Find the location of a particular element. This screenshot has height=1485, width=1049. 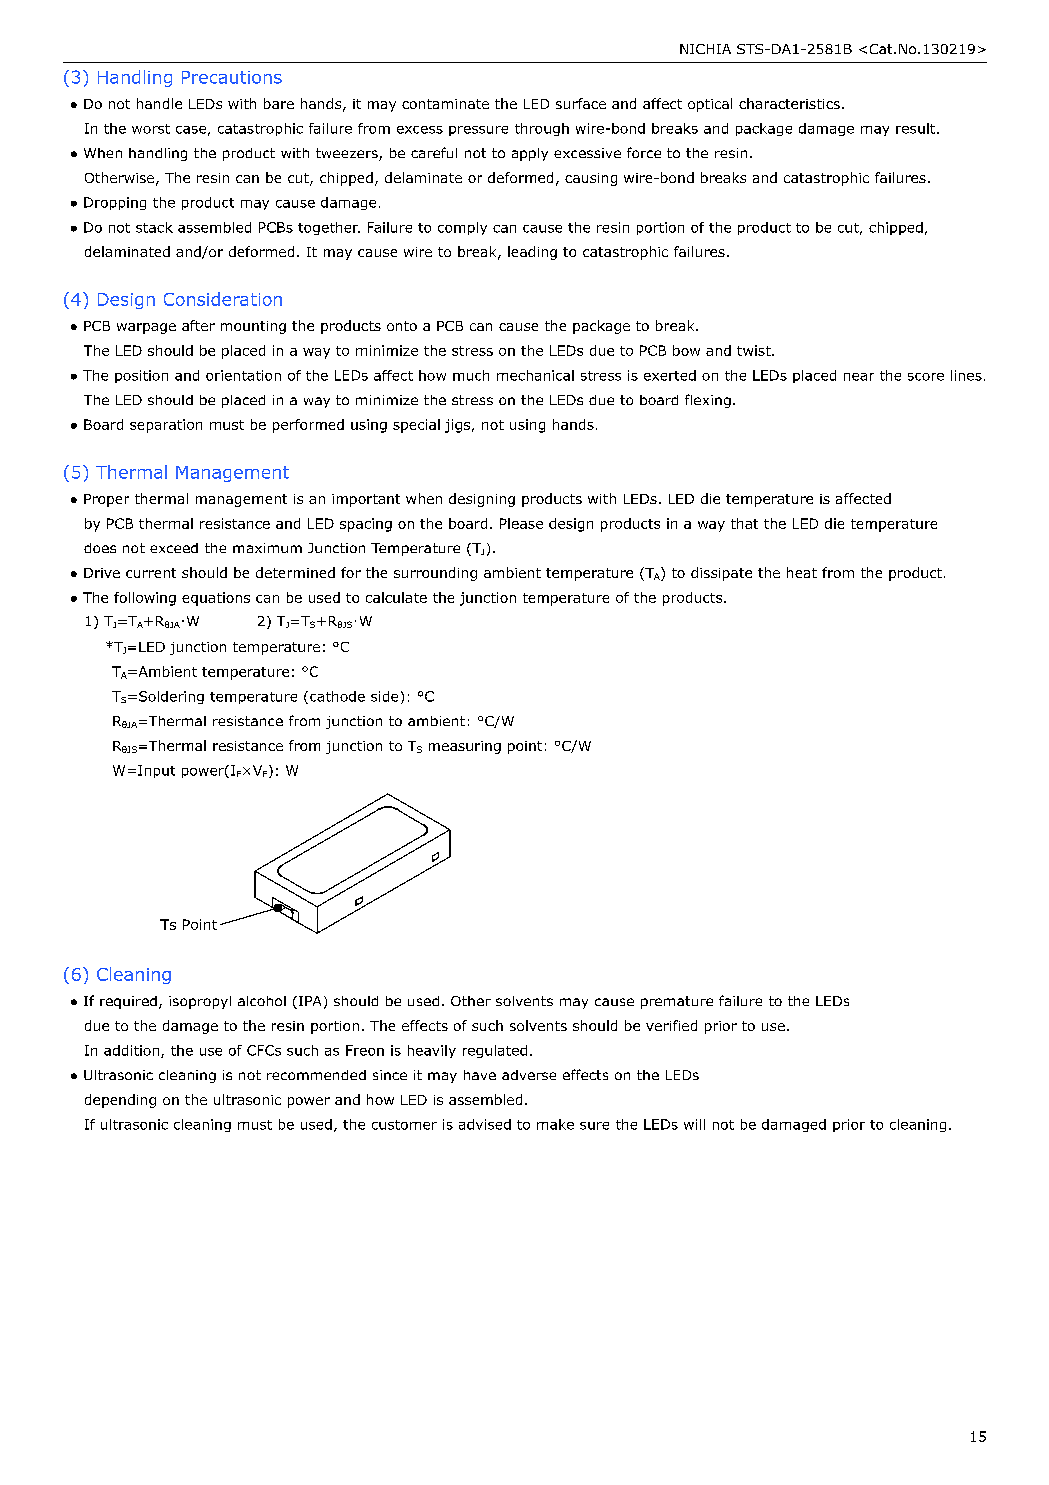

depending is located at coordinates (120, 1101).
